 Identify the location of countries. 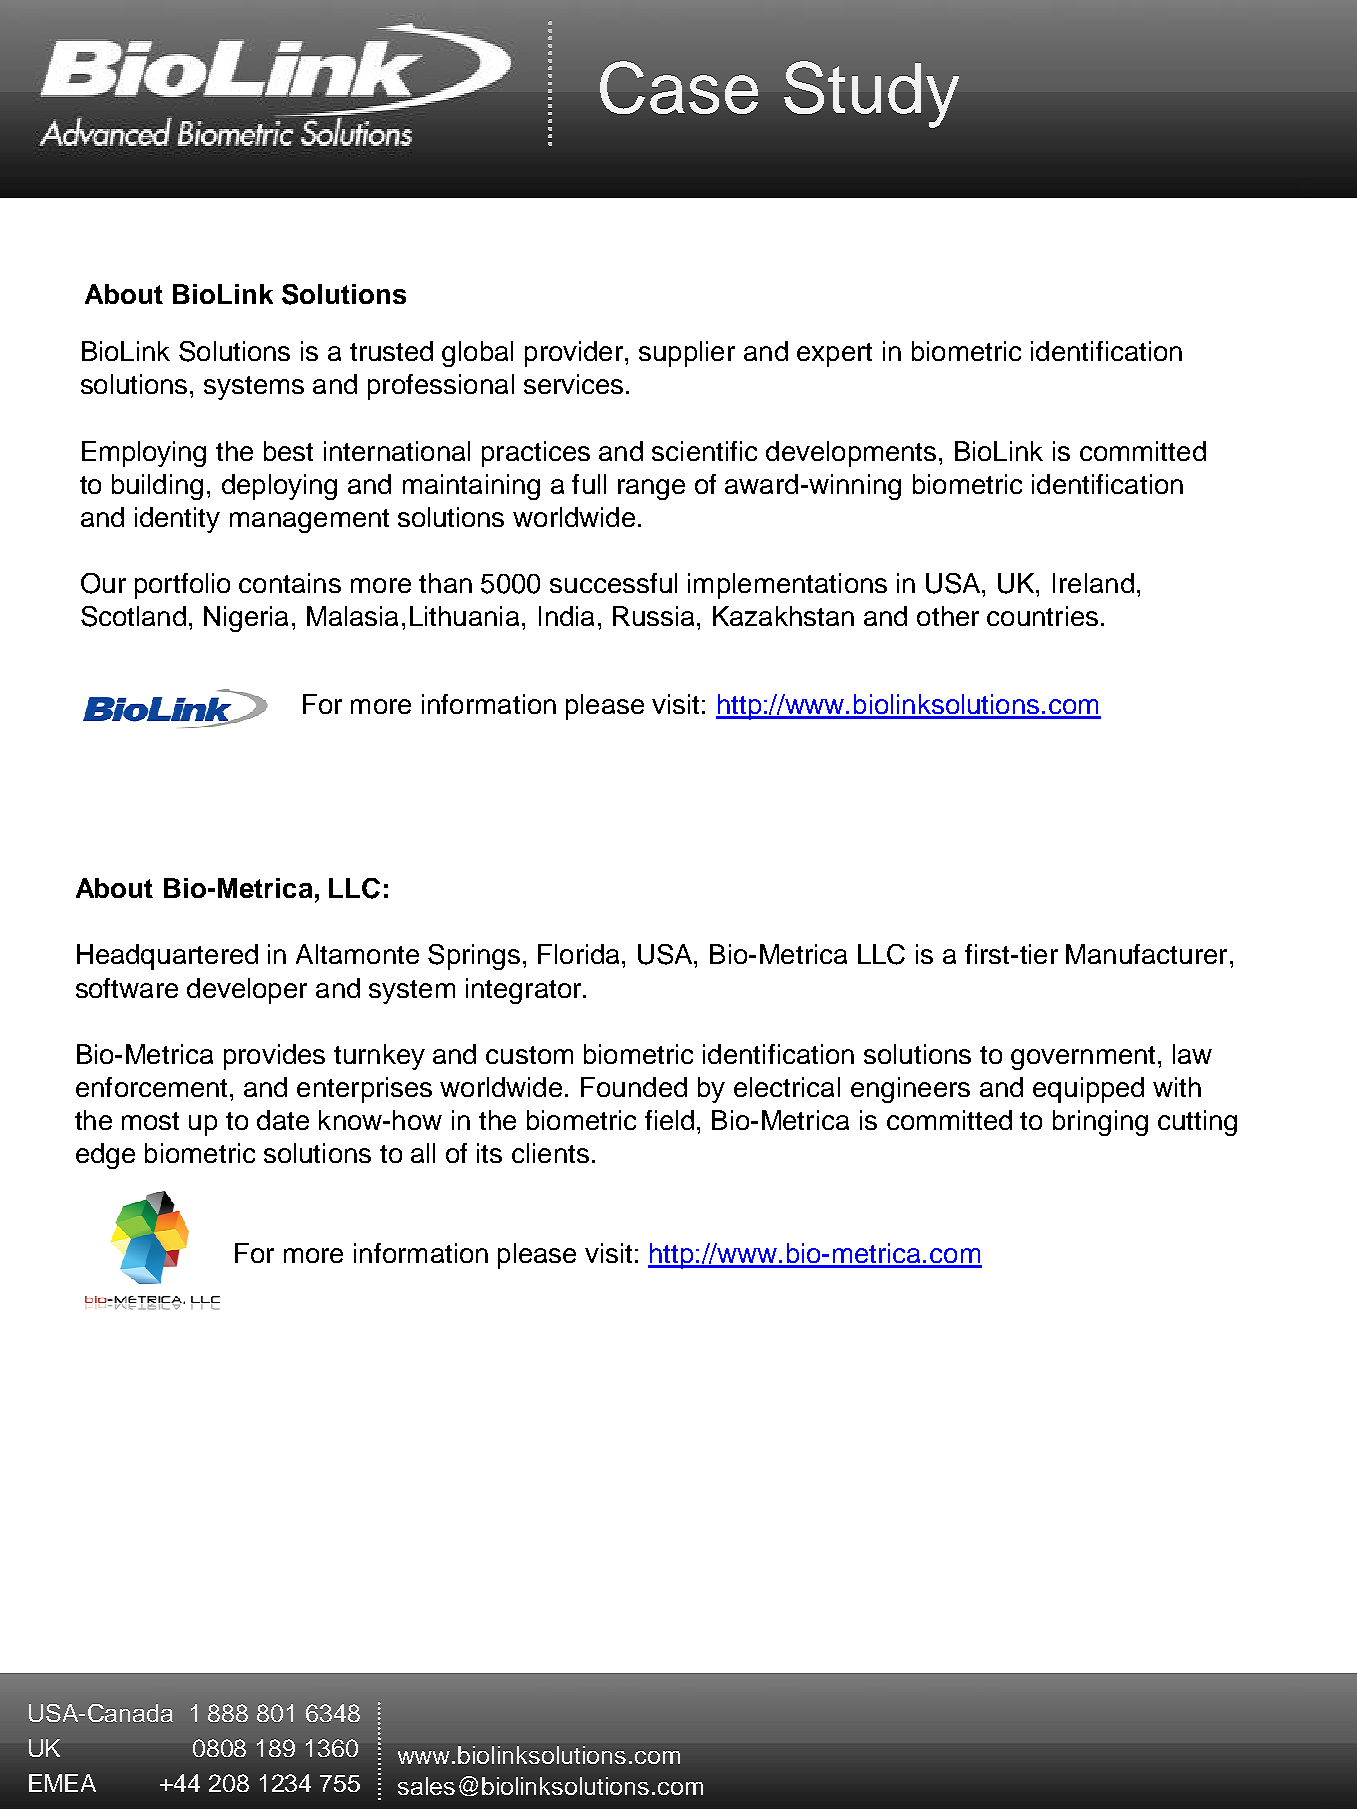
(1042, 616).
